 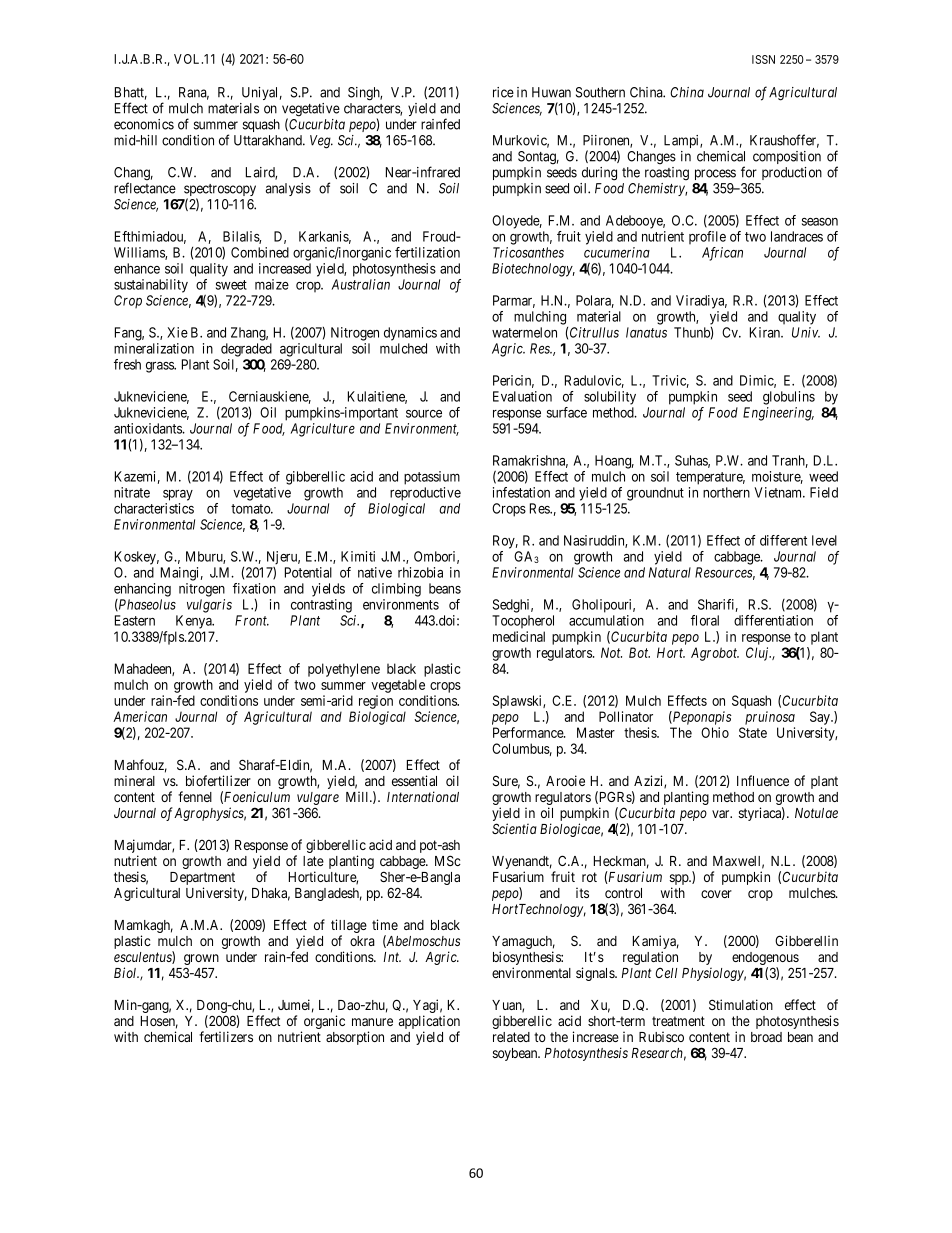 I want to click on International, so click(x=423, y=796).
